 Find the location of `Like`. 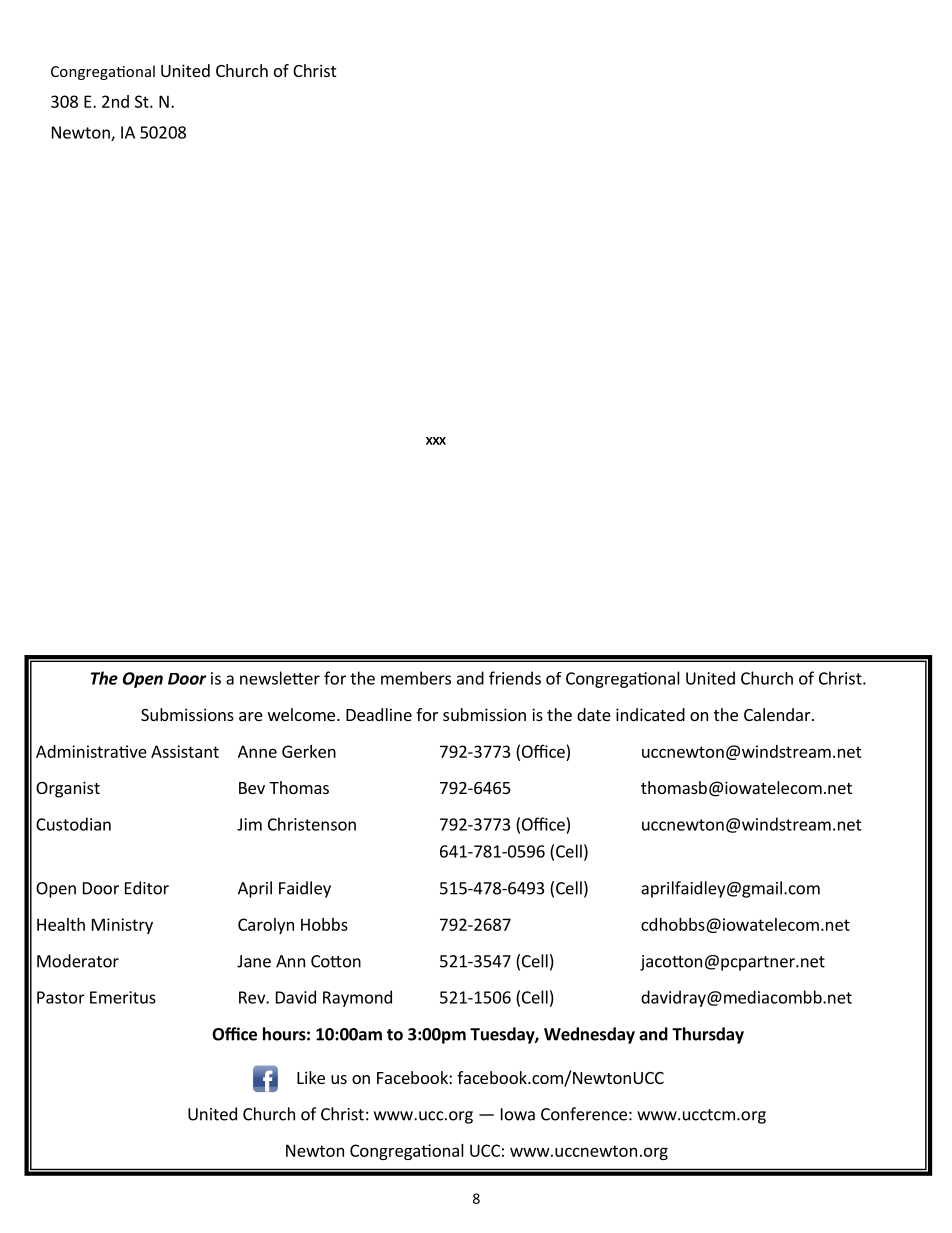

Like is located at coordinates (311, 1077).
